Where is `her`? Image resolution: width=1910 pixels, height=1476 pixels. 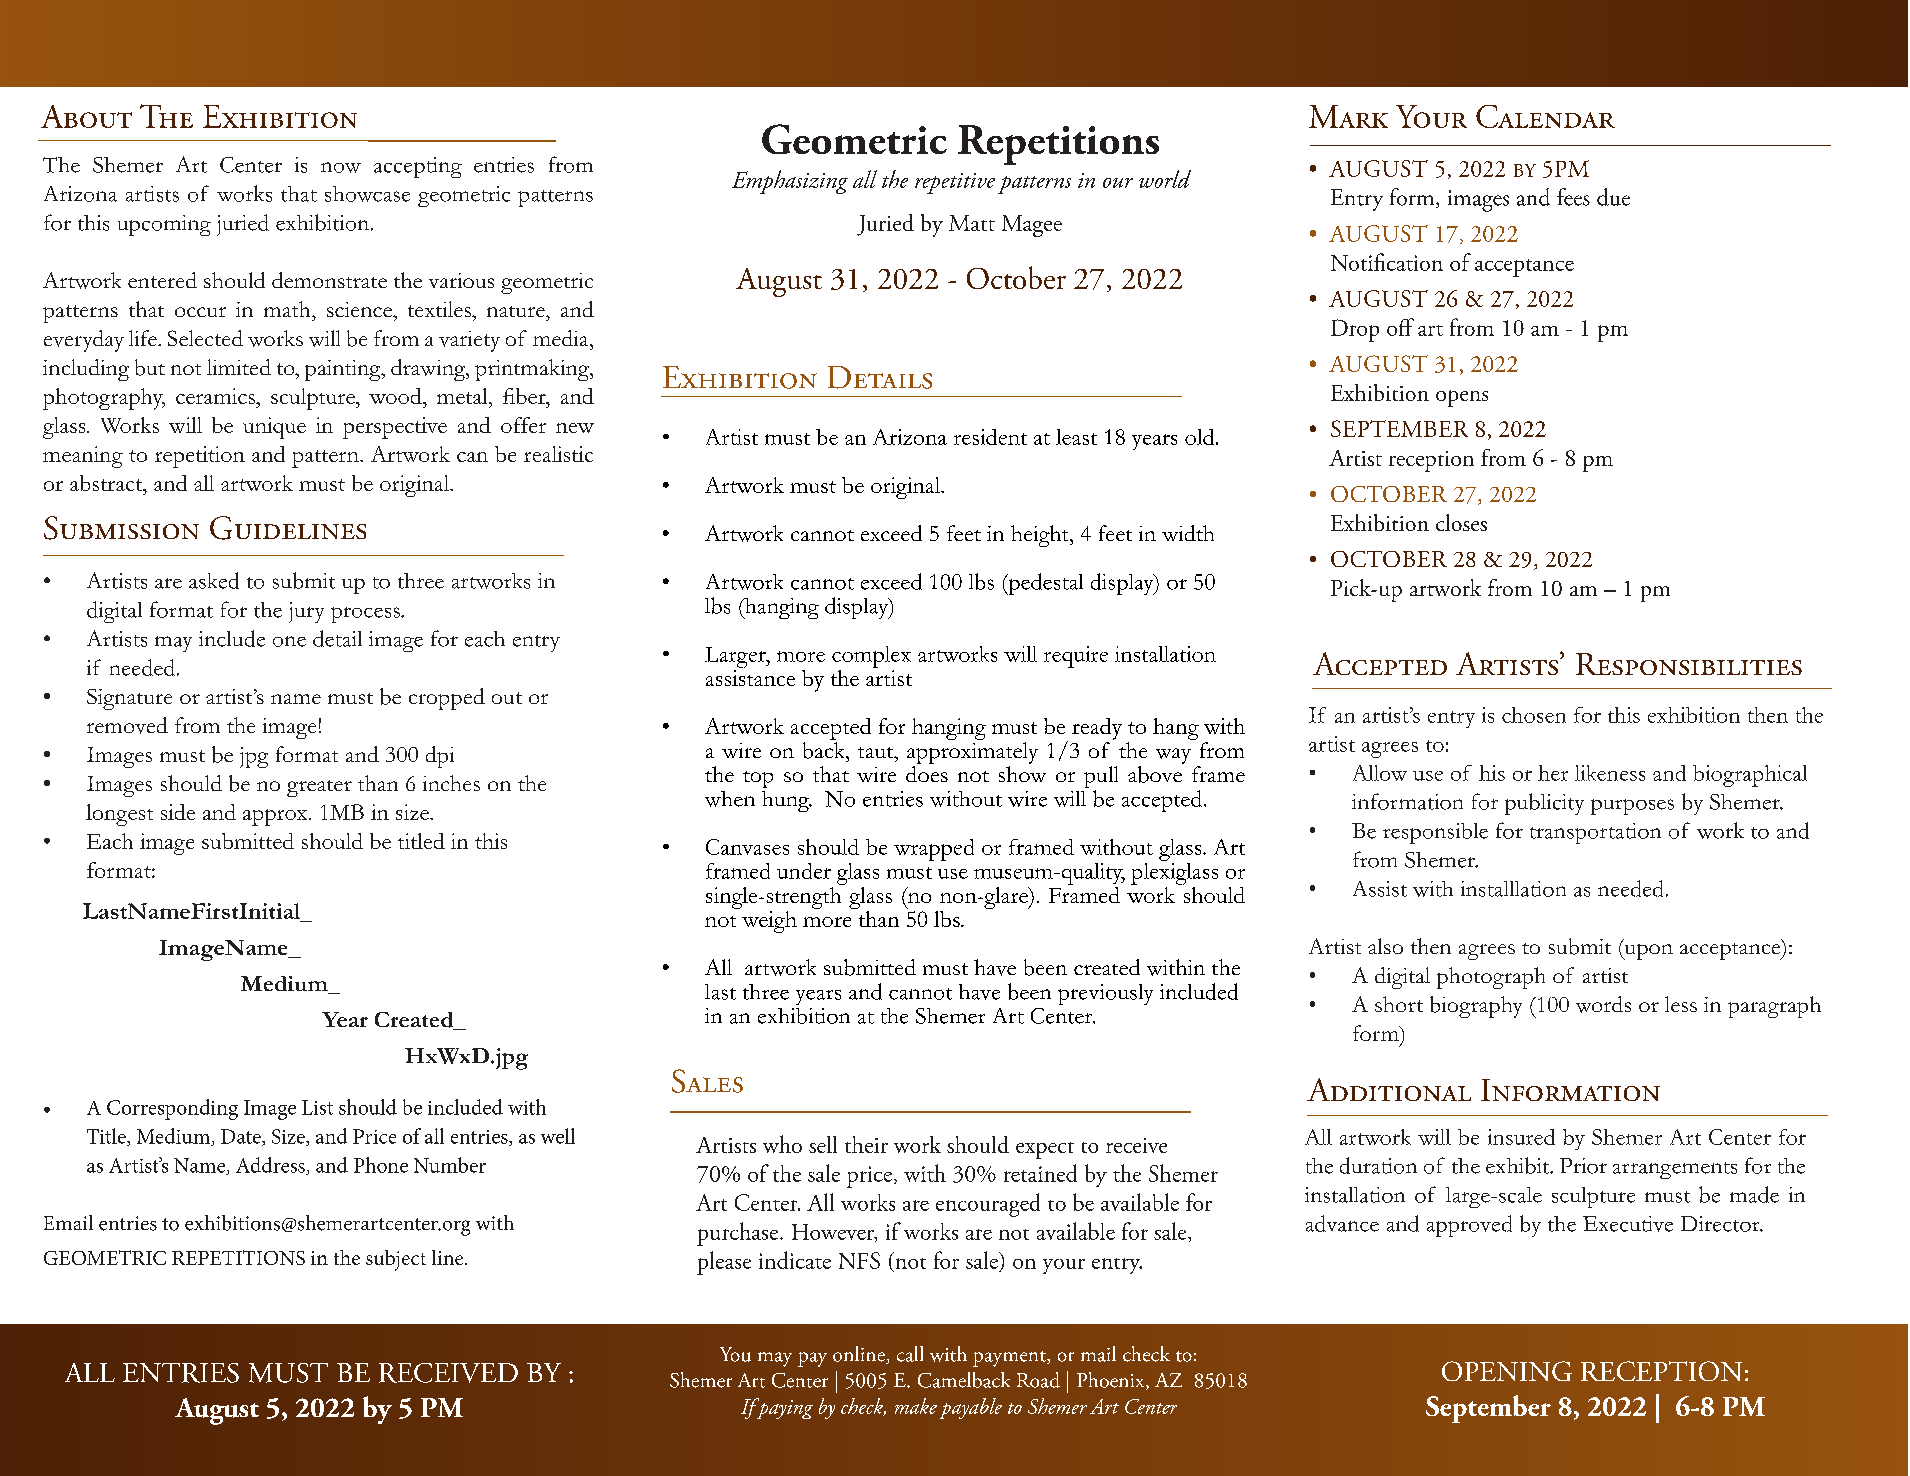 her is located at coordinates (1553, 773).
